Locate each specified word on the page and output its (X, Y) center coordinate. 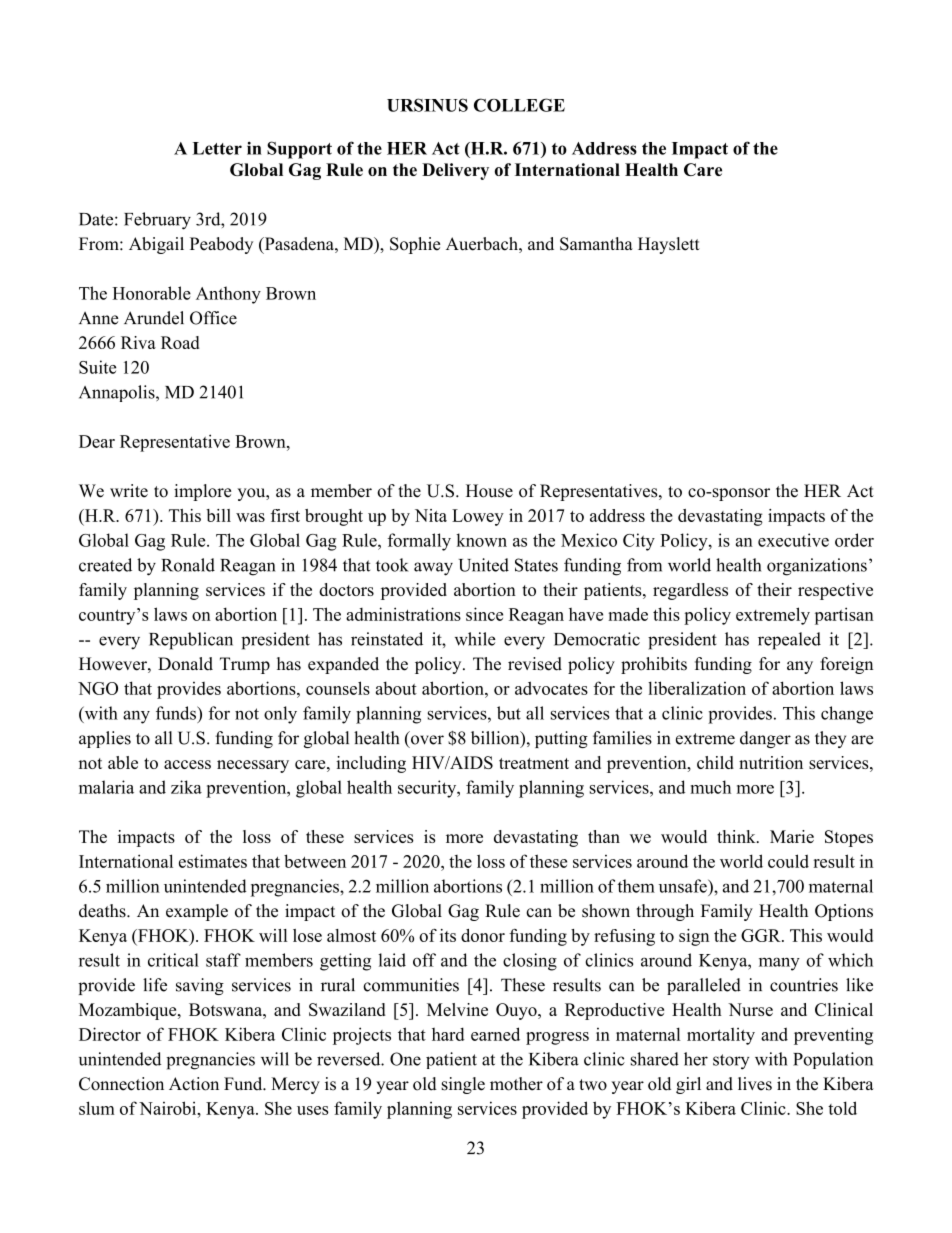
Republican (191, 641)
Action (194, 1084)
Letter (217, 148)
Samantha (596, 244)
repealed (789, 641)
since (484, 614)
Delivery (455, 171)
